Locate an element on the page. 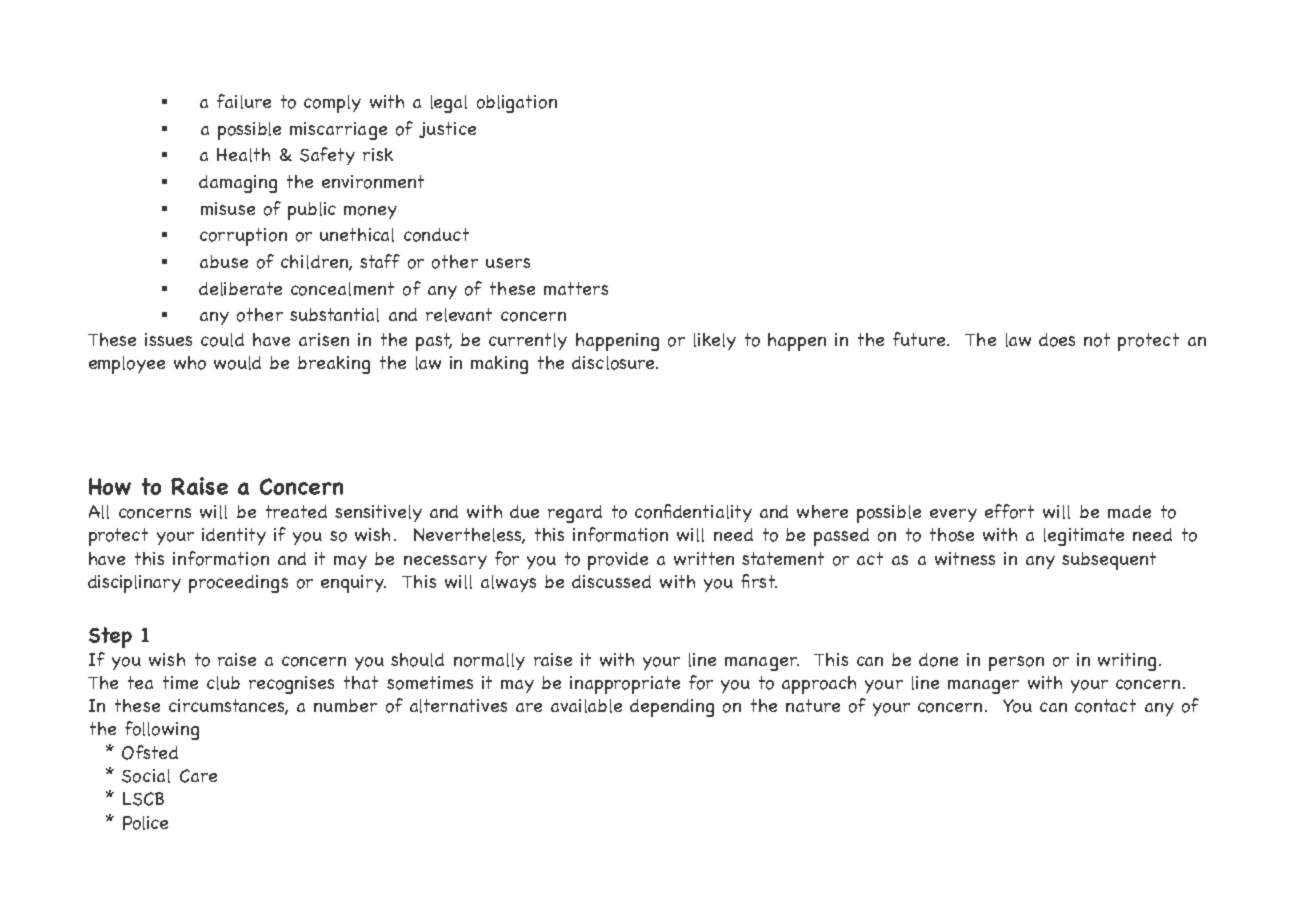  Care is located at coordinates (198, 776).
